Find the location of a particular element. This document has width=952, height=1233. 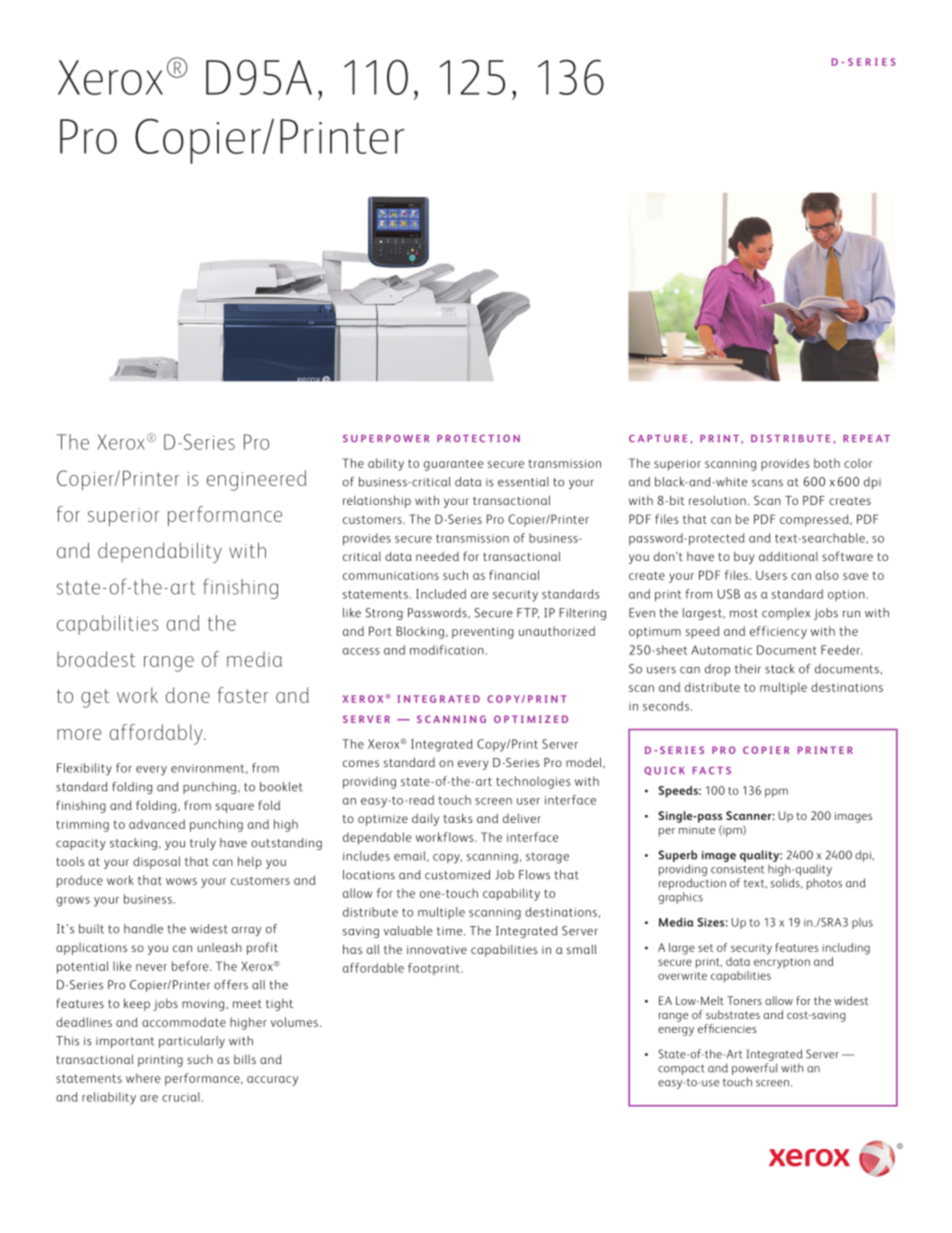

broadest is located at coordinates (96, 659).
